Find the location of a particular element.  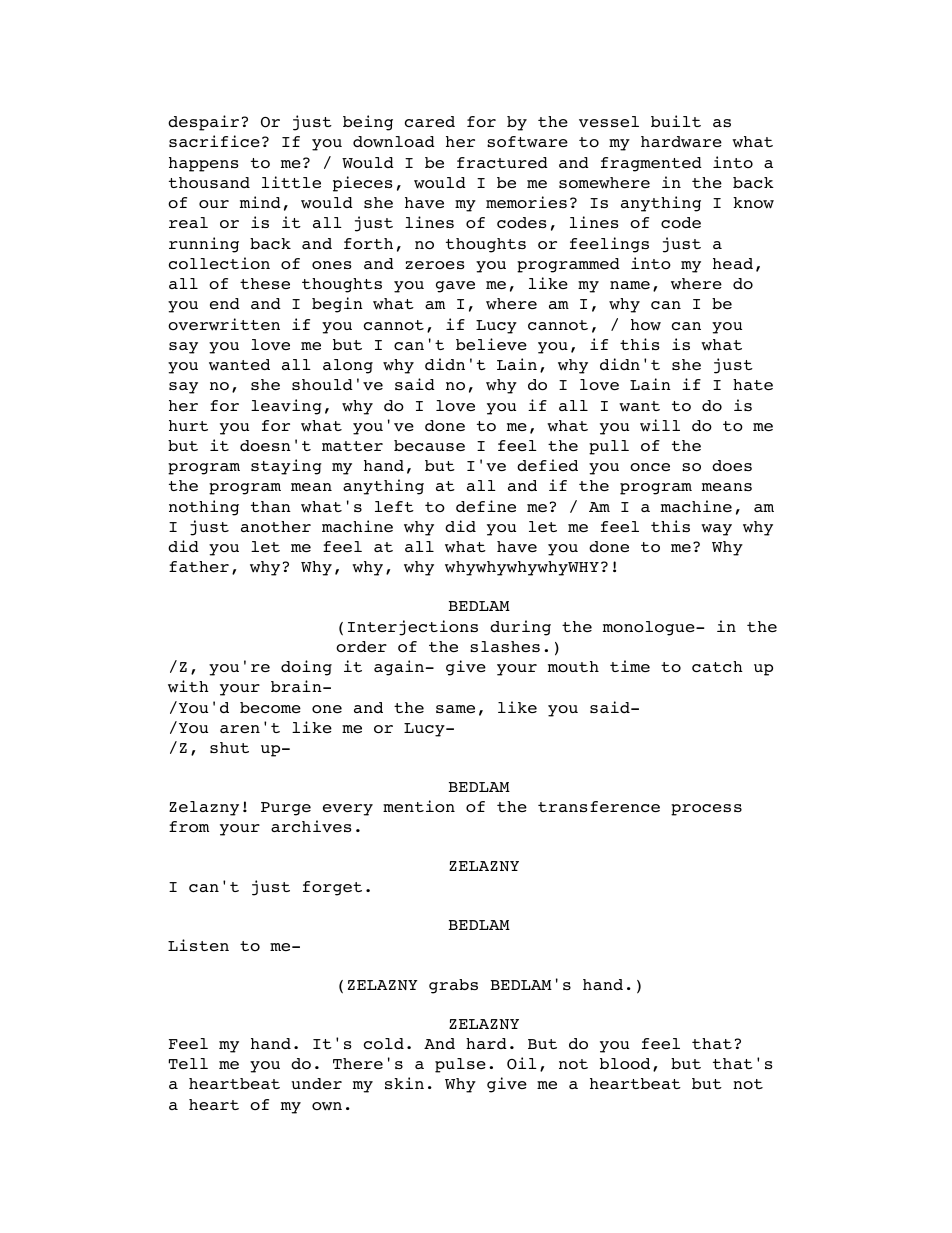

pulse is located at coordinates (460, 1065).
